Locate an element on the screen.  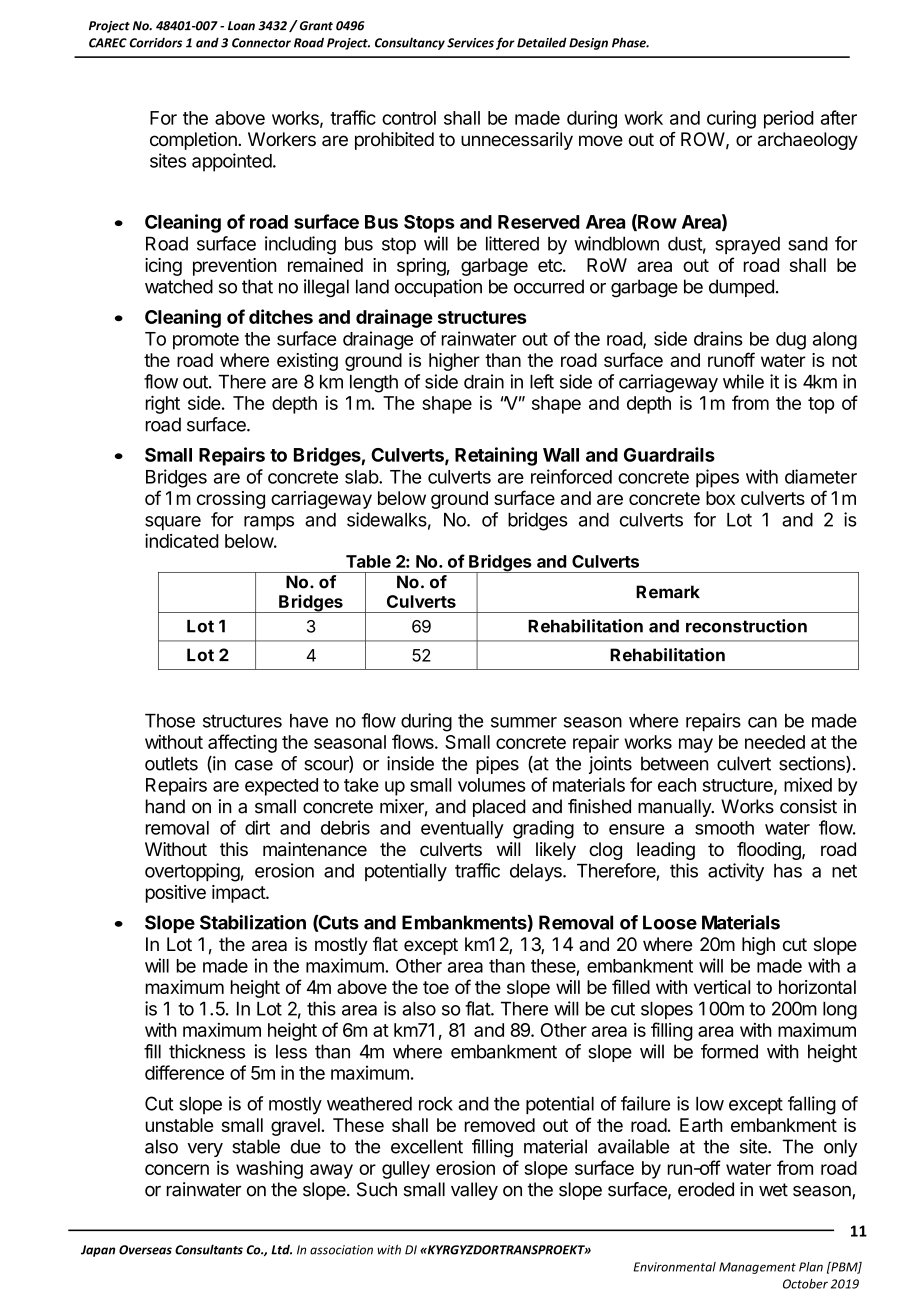
curing is located at coordinates (731, 119).
